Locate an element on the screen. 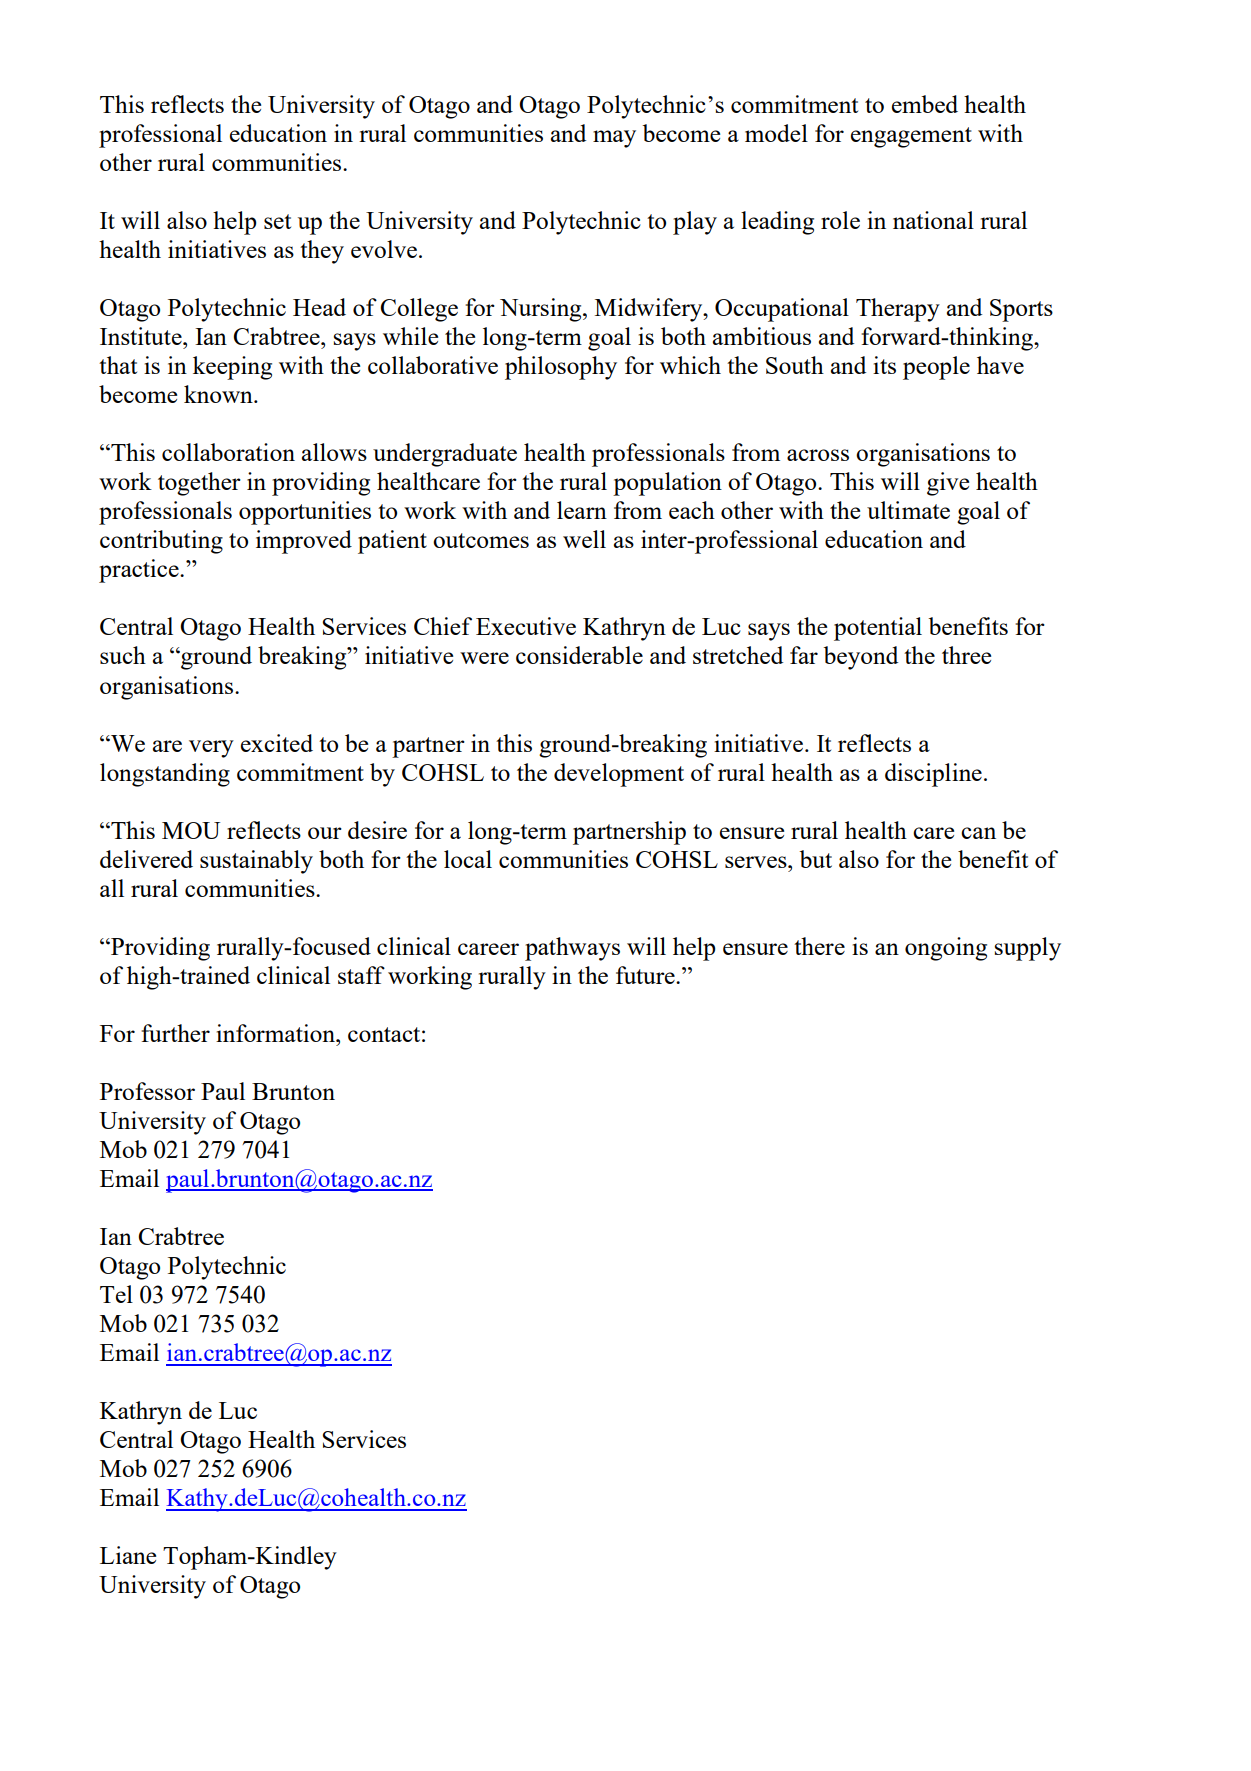  set is located at coordinates (277, 221).
